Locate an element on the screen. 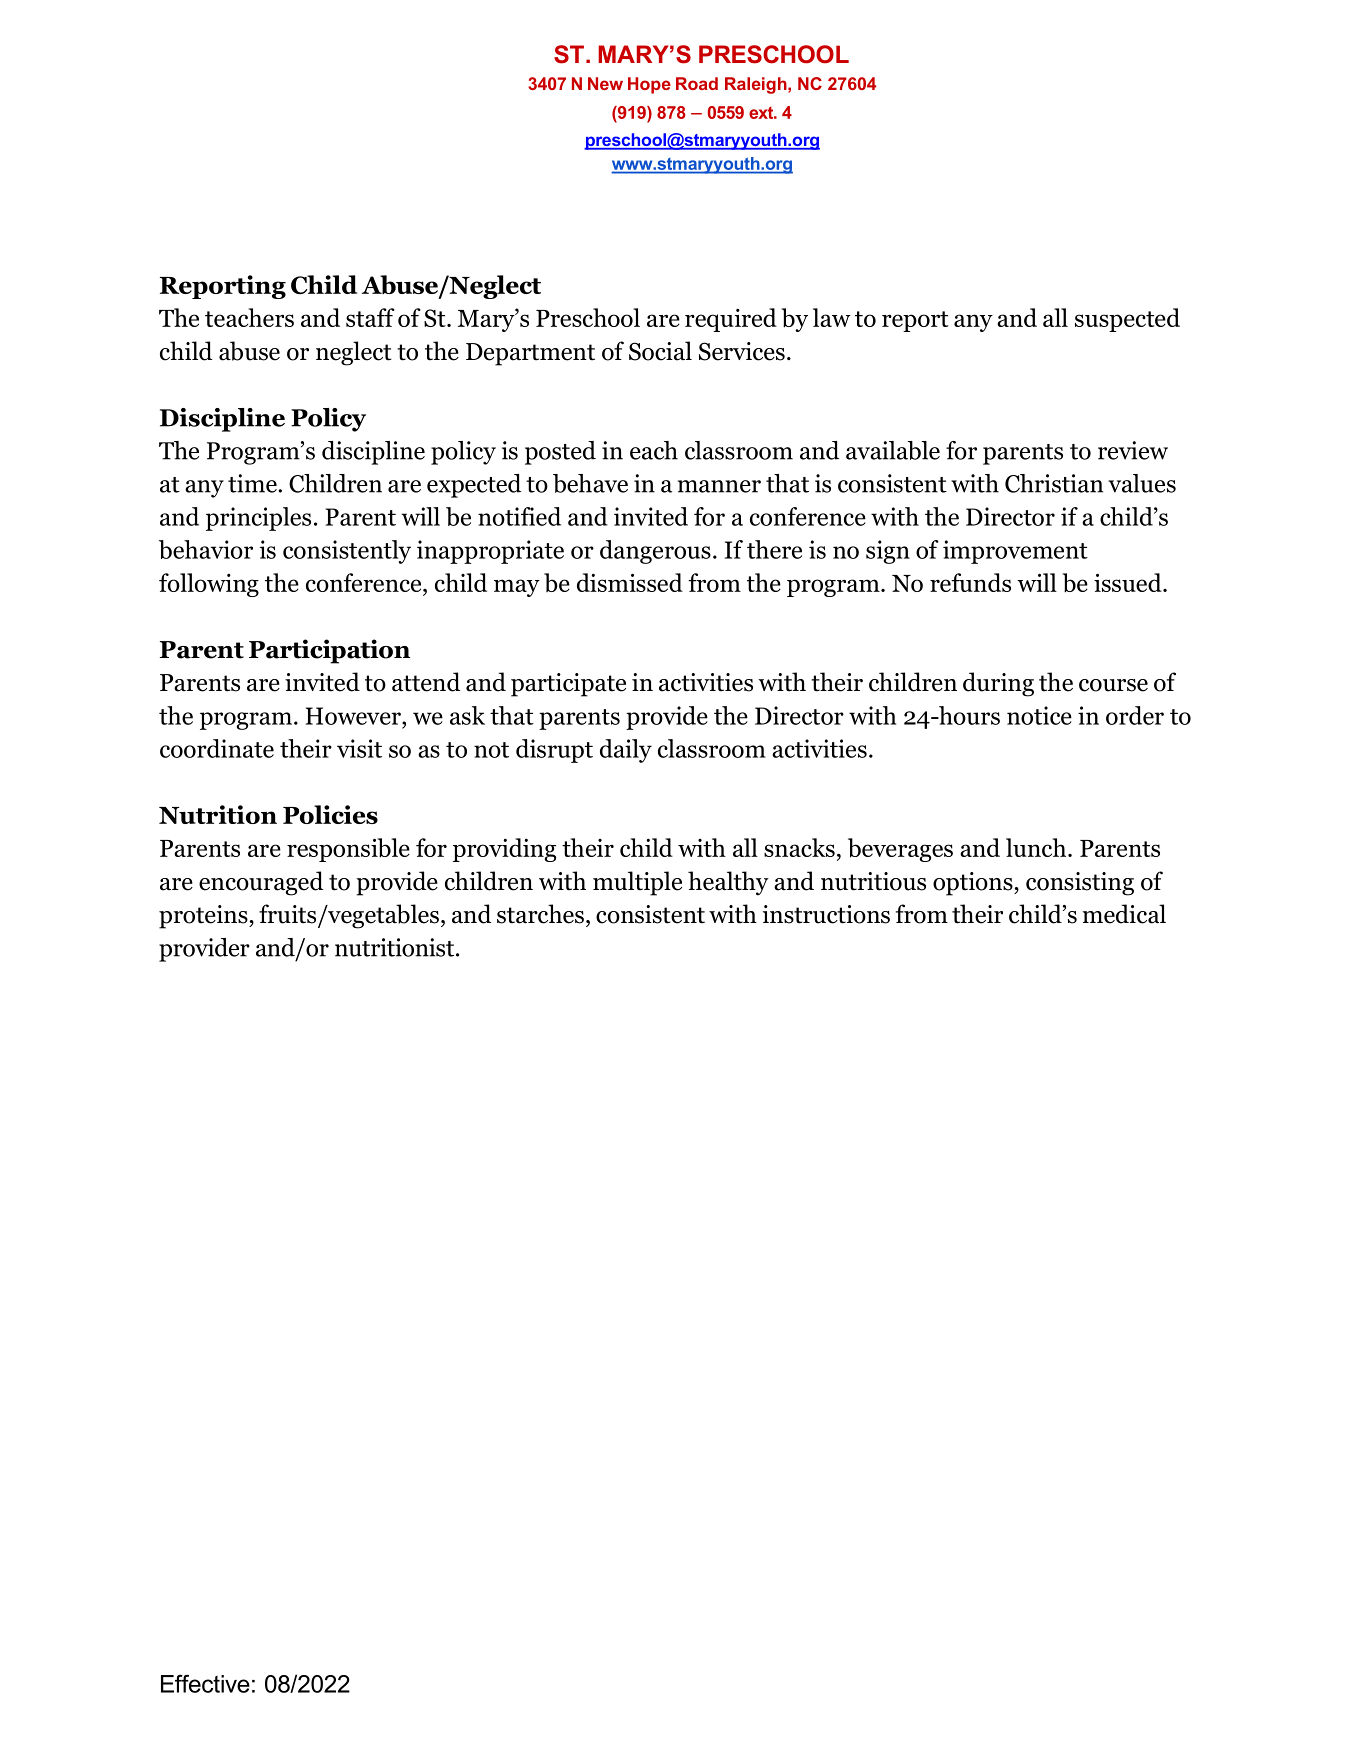  Effective is located at coordinates (205, 1683).
